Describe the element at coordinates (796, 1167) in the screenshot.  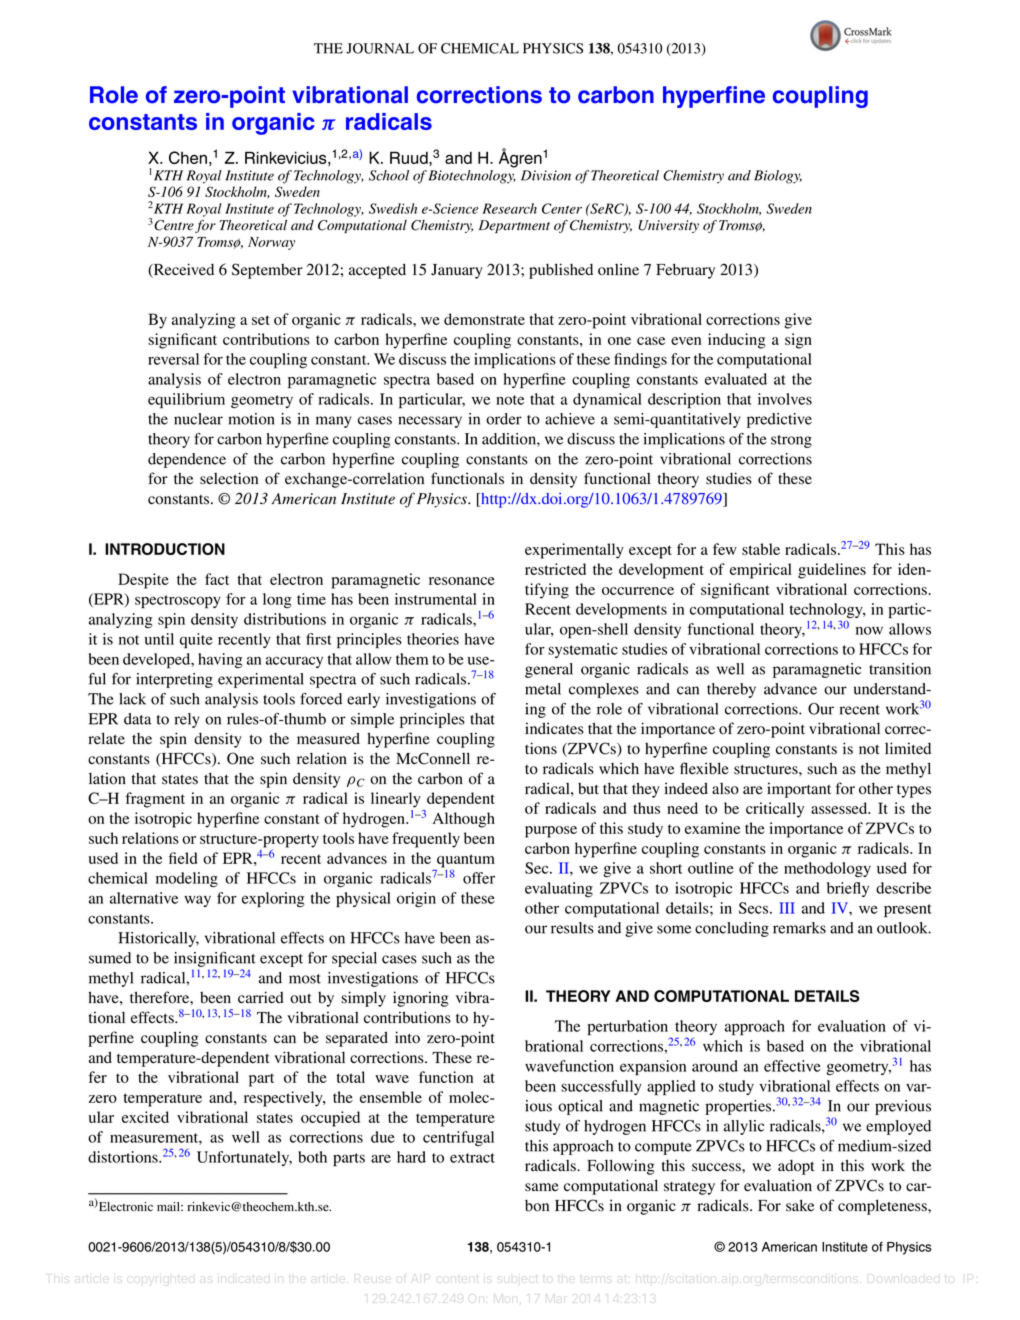
I see `adopt` at that location.
